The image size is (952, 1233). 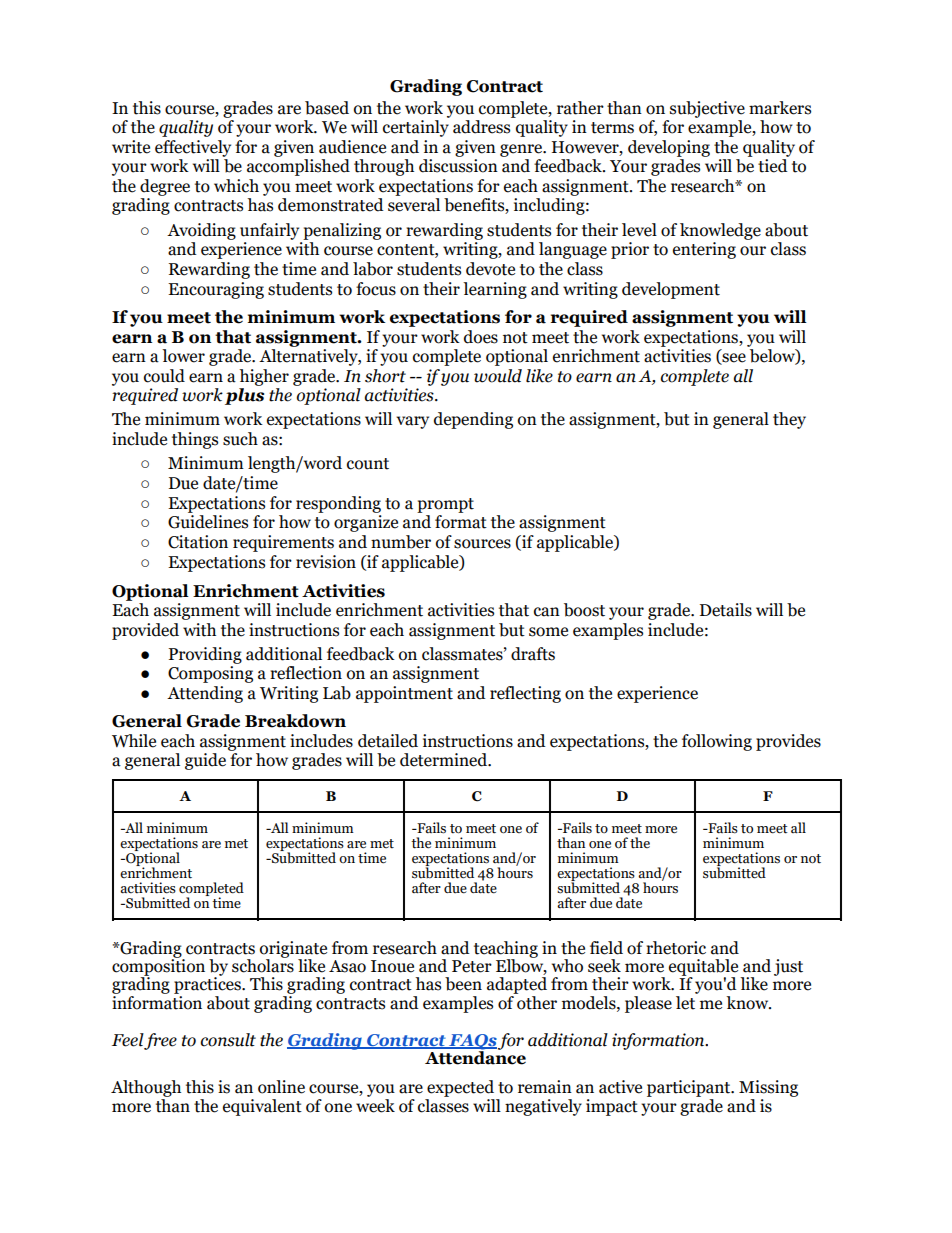 What do you see at coordinates (460, 1088) in the image?
I see `expected` at bounding box center [460, 1088].
